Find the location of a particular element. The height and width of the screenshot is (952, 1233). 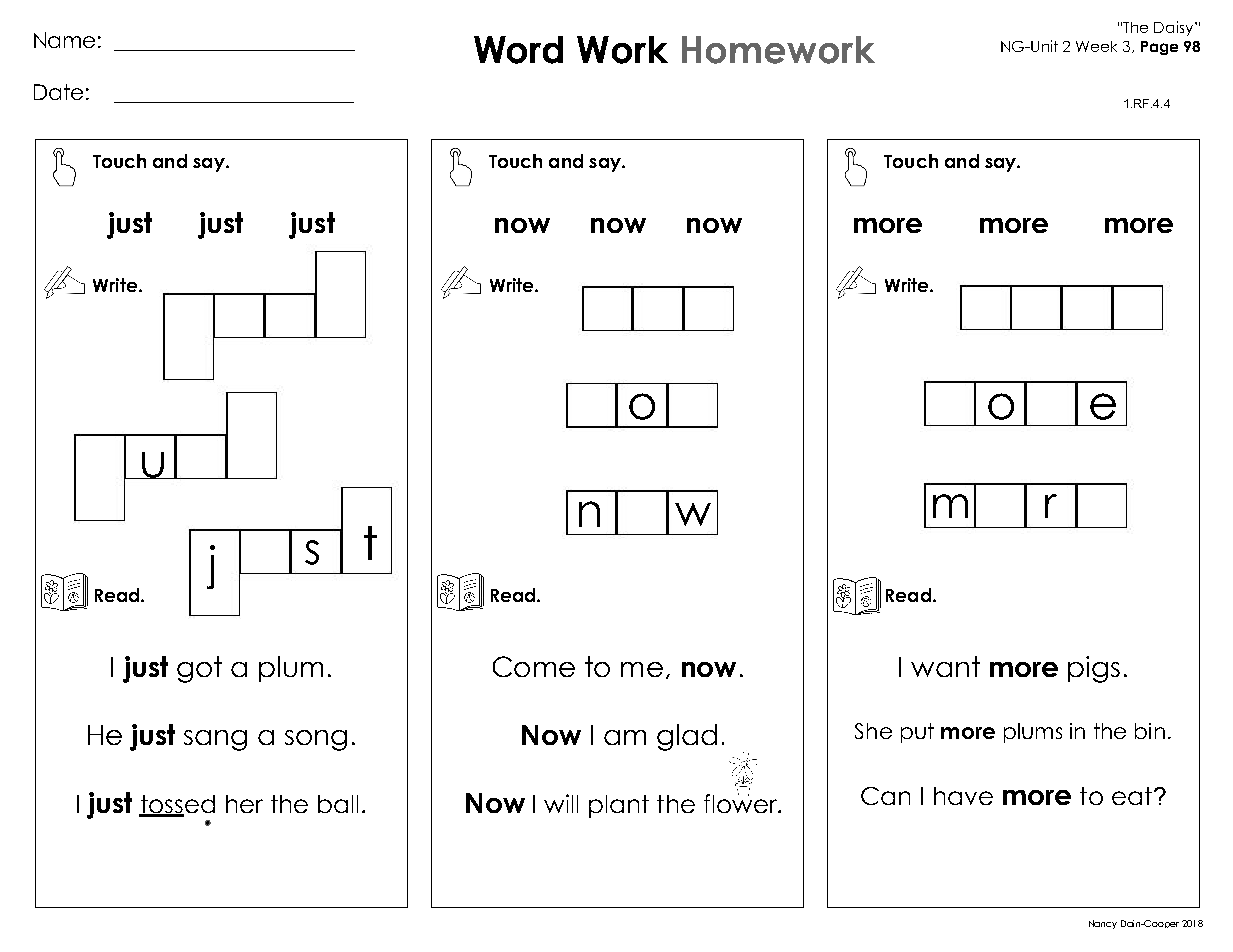

got is located at coordinates (199, 669).
